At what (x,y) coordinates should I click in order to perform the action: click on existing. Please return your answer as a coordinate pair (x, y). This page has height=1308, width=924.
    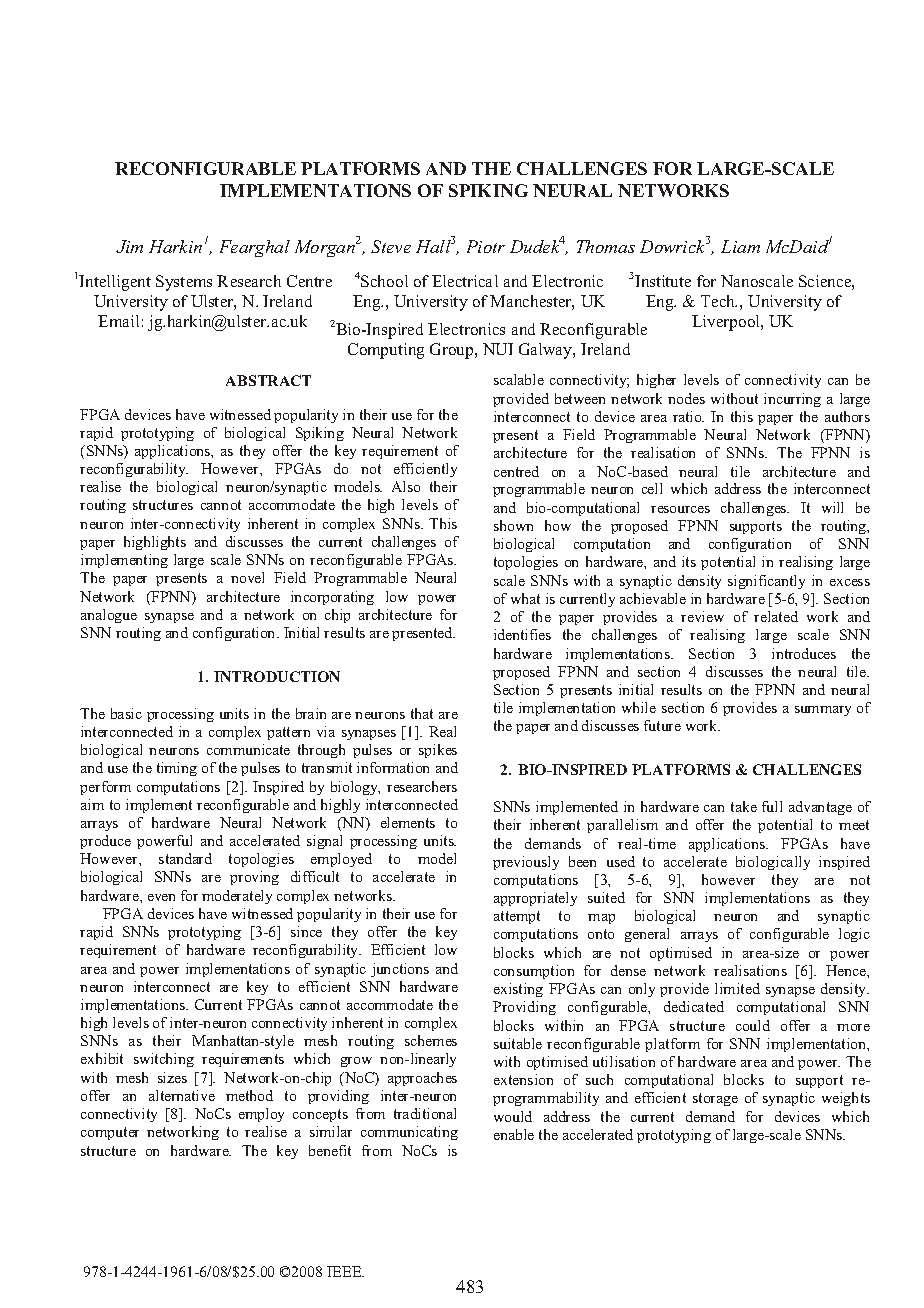
    Looking at the image, I should click on (518, 990).
